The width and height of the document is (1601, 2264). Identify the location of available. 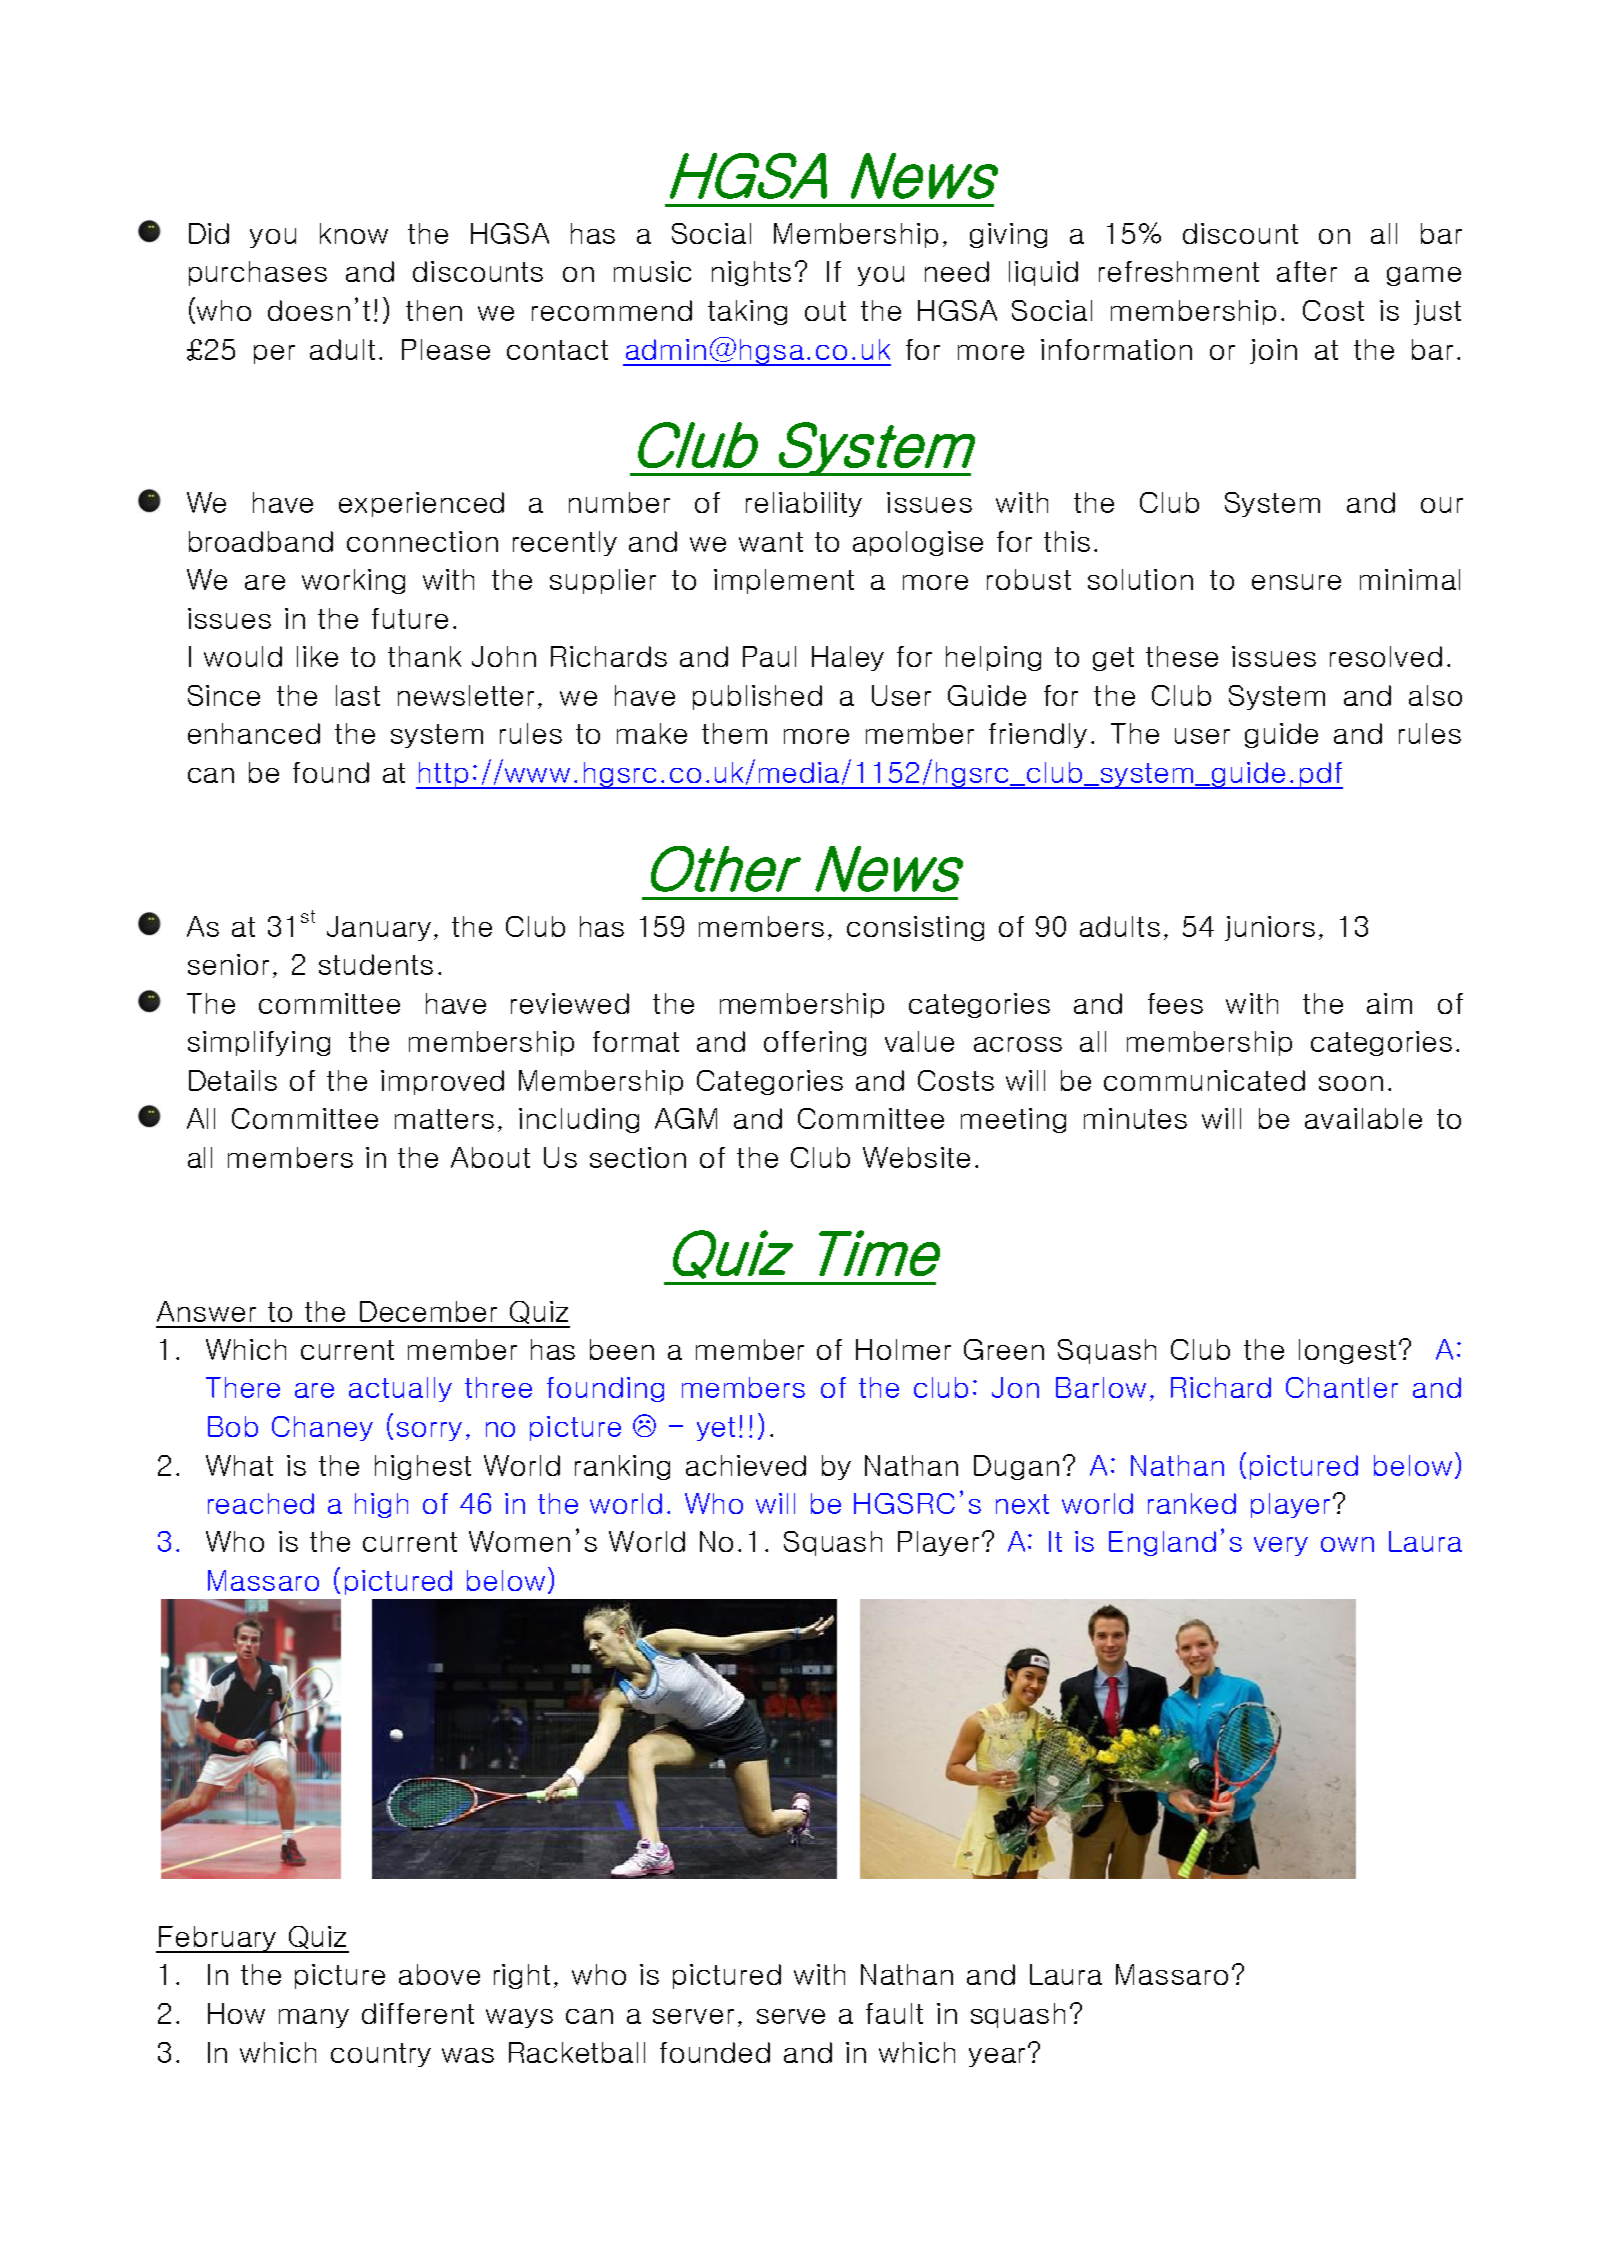
(1363, 1118).
